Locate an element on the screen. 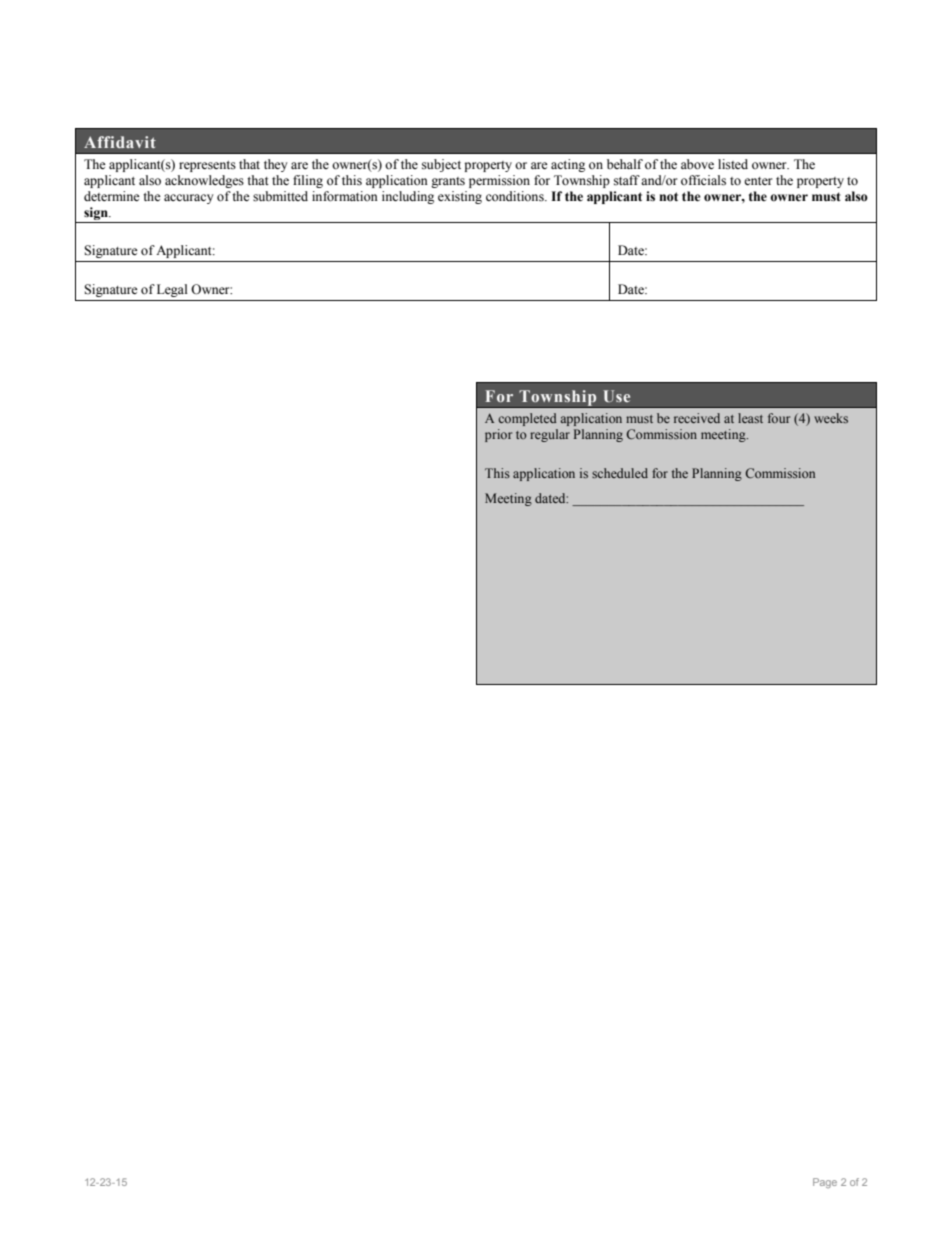 This screenshot has height=1233, width=952. enter is located at coordinates (758, 181).
